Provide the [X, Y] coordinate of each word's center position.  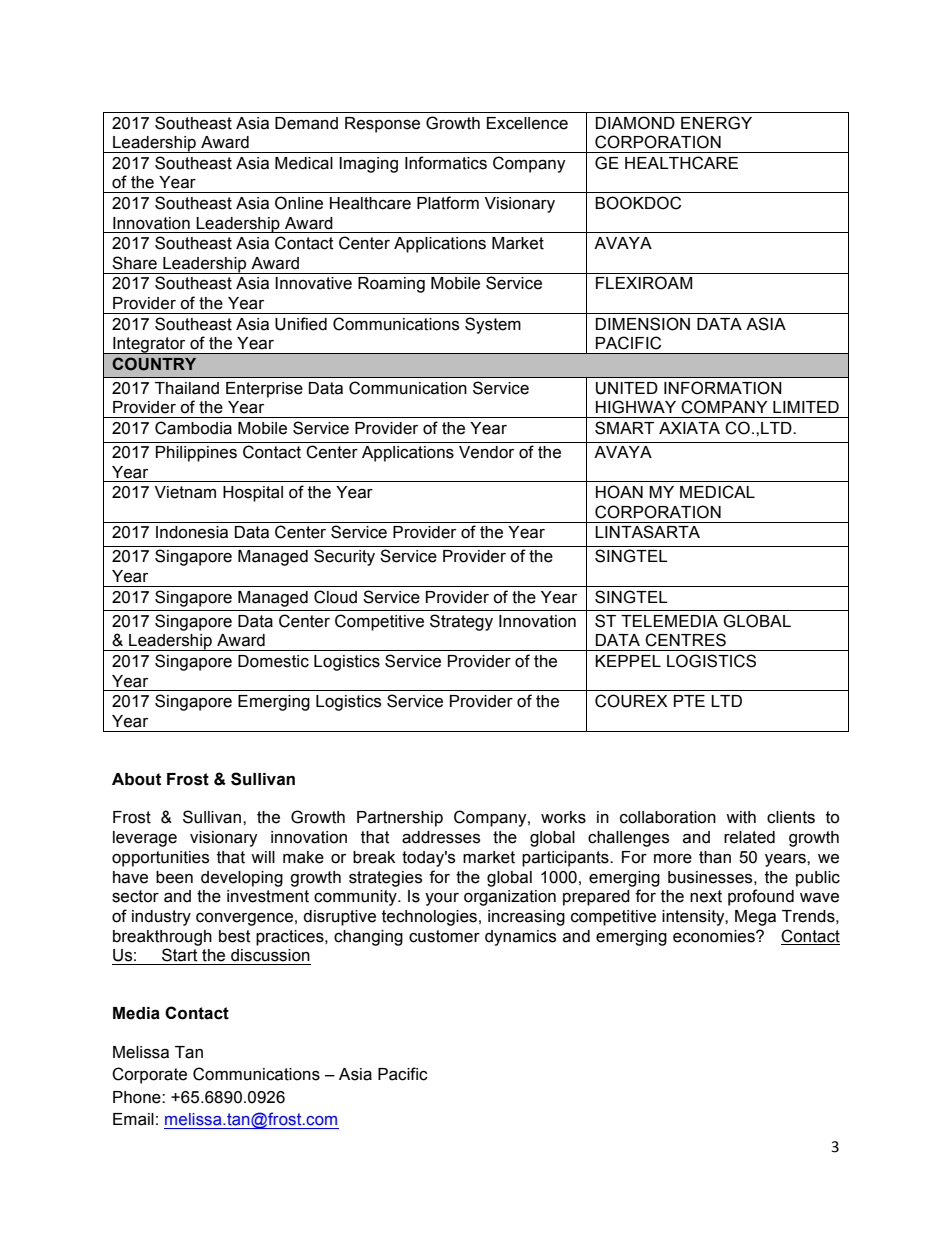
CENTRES [685, 640]
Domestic [273, 661]
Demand [306, 123]
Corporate [149, 1075]
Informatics [446, 163]
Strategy [461, 622]
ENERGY [716, 123]
